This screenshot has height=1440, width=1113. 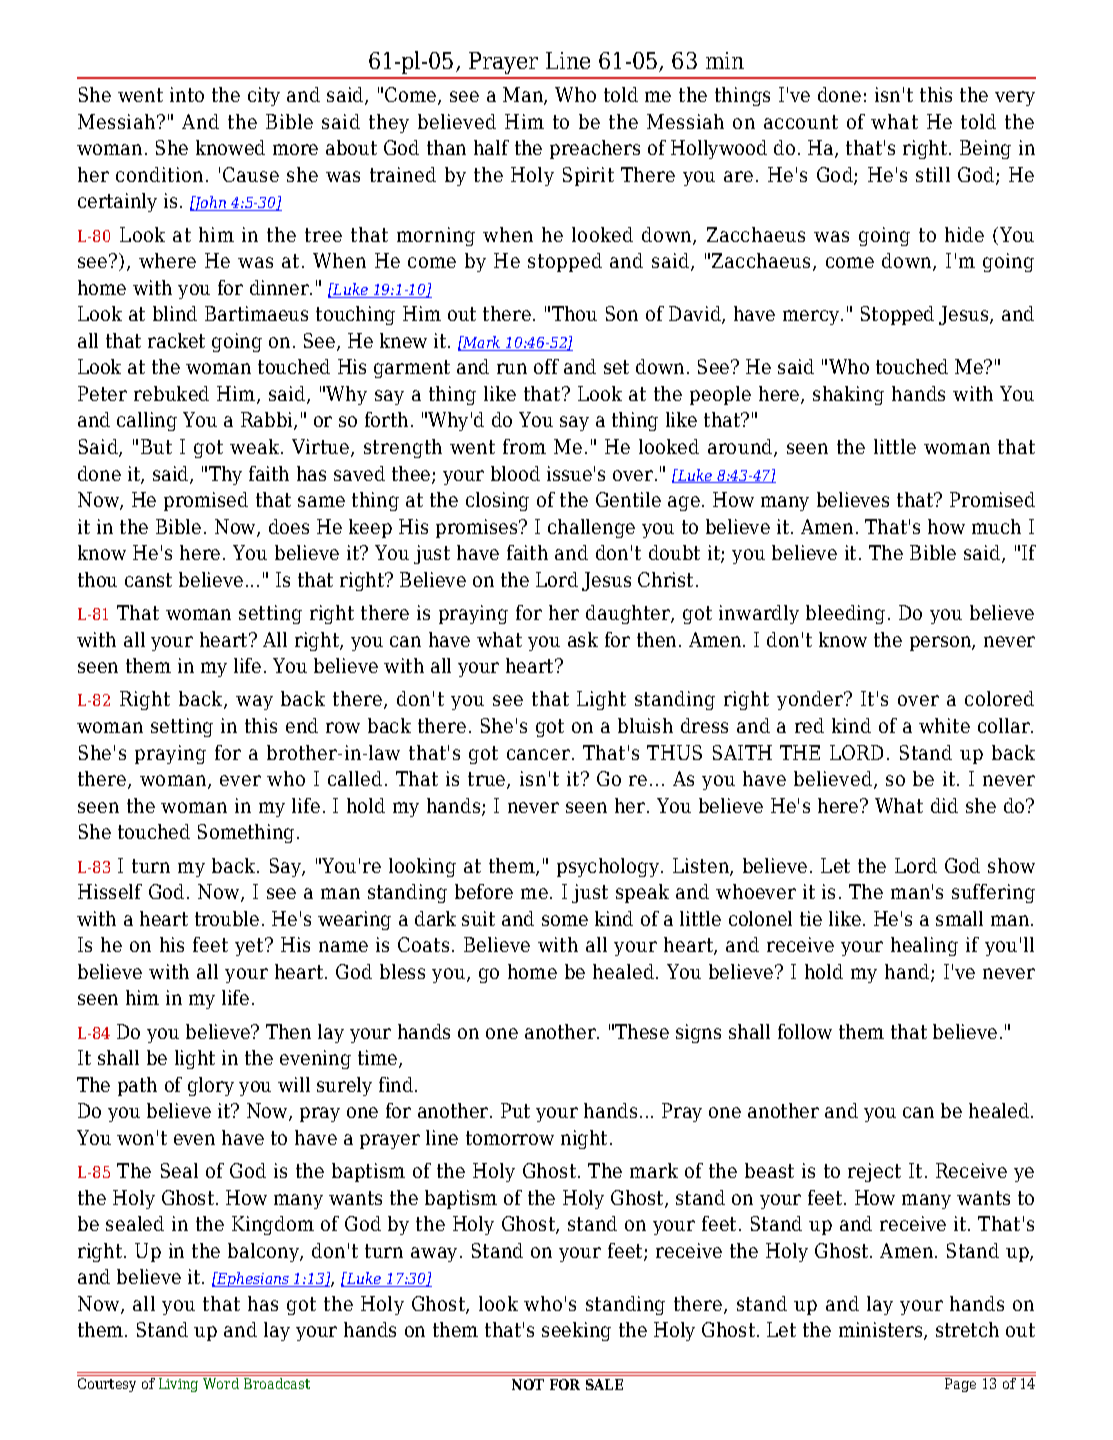 I want to click on did, so click(x=944, y=805).
